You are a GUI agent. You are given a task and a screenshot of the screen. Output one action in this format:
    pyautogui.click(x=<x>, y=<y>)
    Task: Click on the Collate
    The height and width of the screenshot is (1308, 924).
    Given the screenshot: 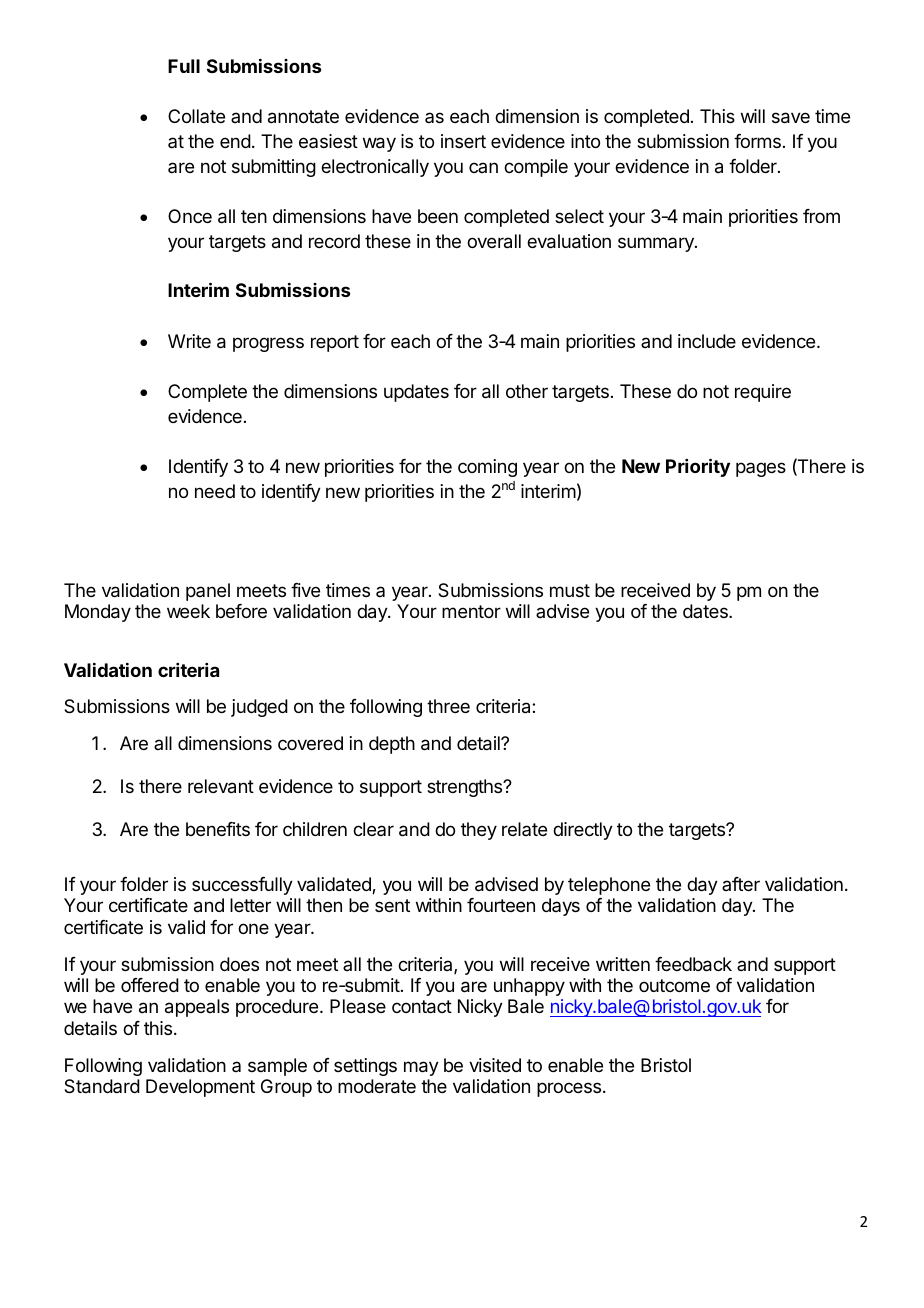 What is the action you would take?
    pyautogui.click(x=196, y=116)
